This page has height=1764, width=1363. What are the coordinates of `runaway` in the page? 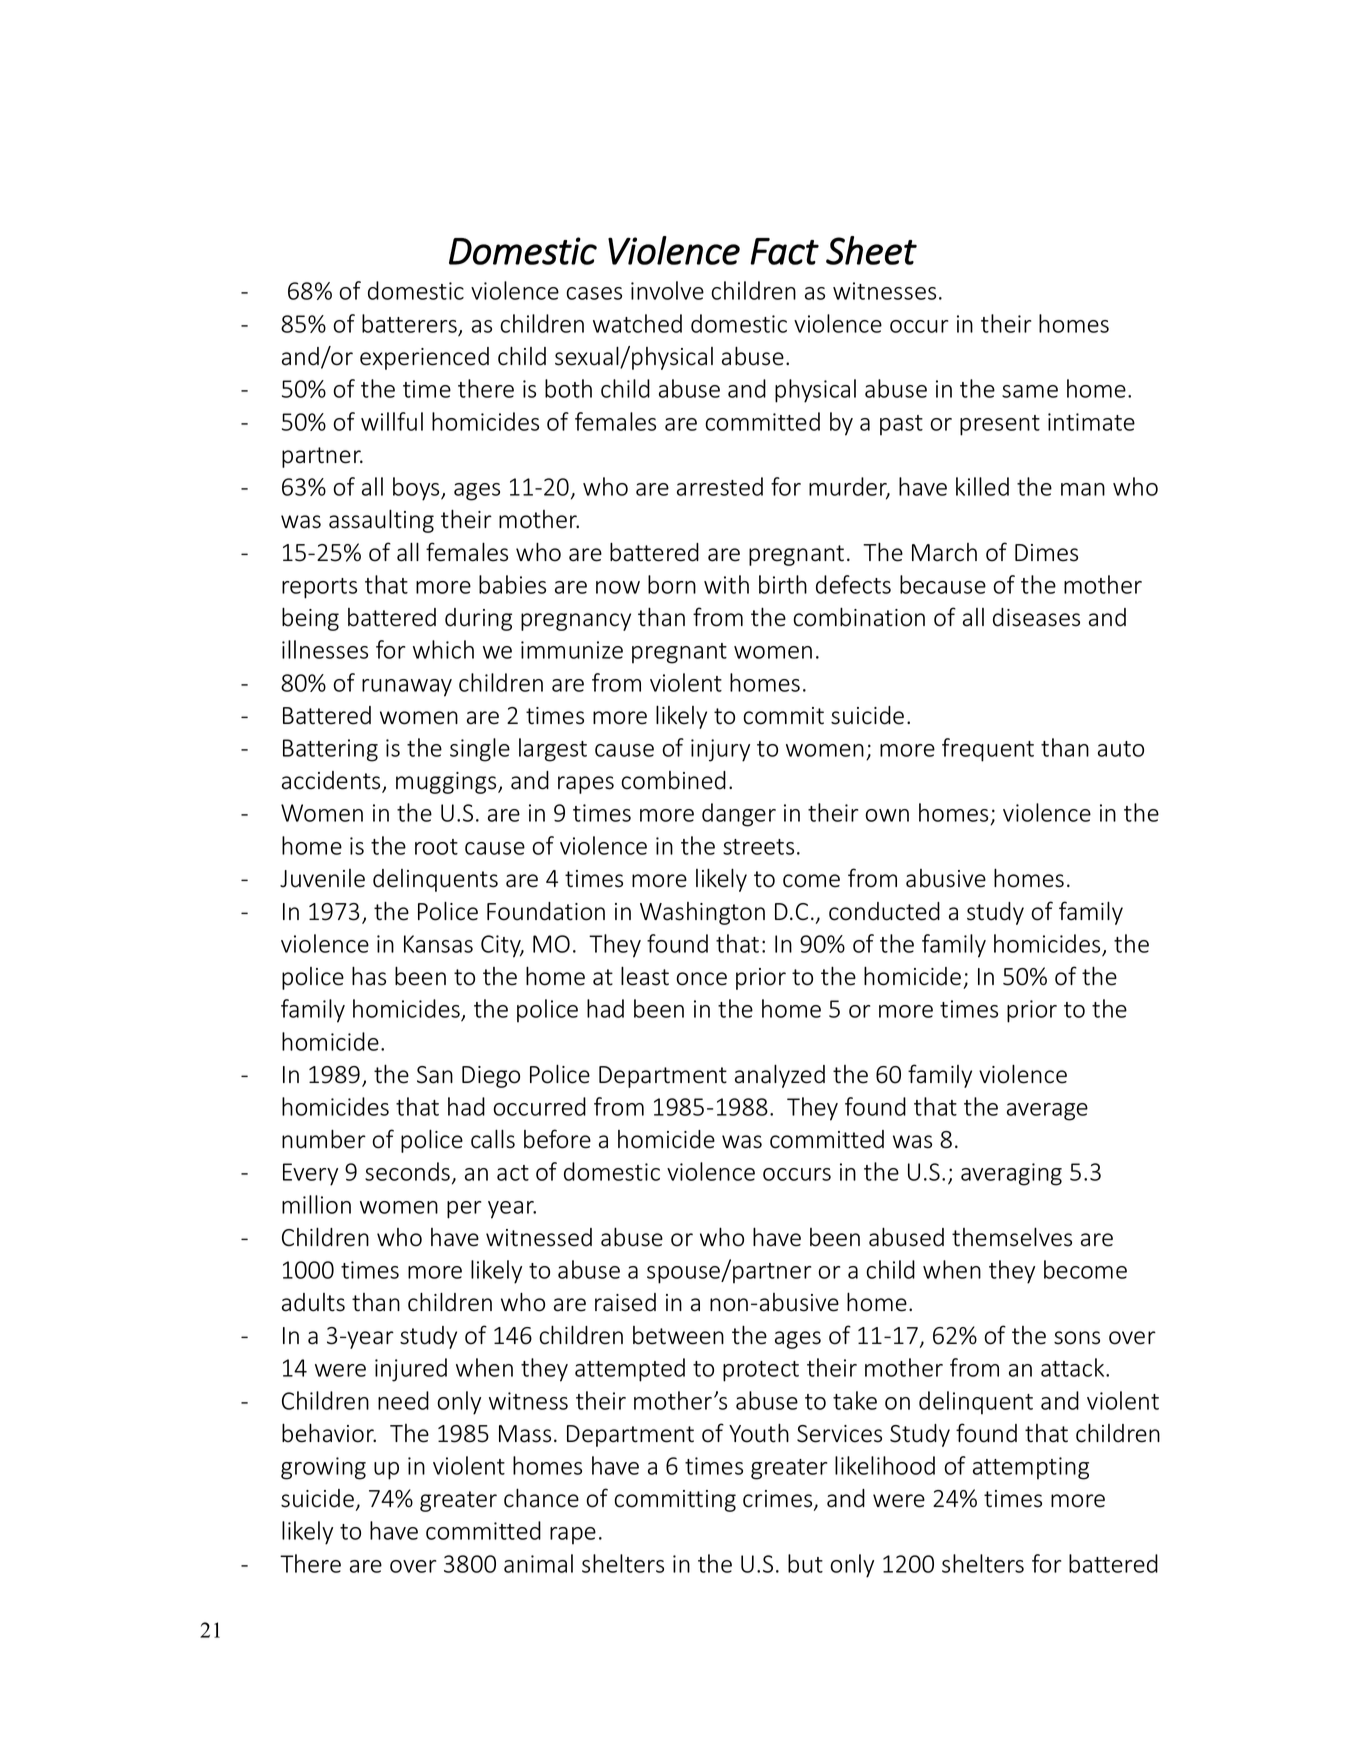 It's located at (407, 688).
